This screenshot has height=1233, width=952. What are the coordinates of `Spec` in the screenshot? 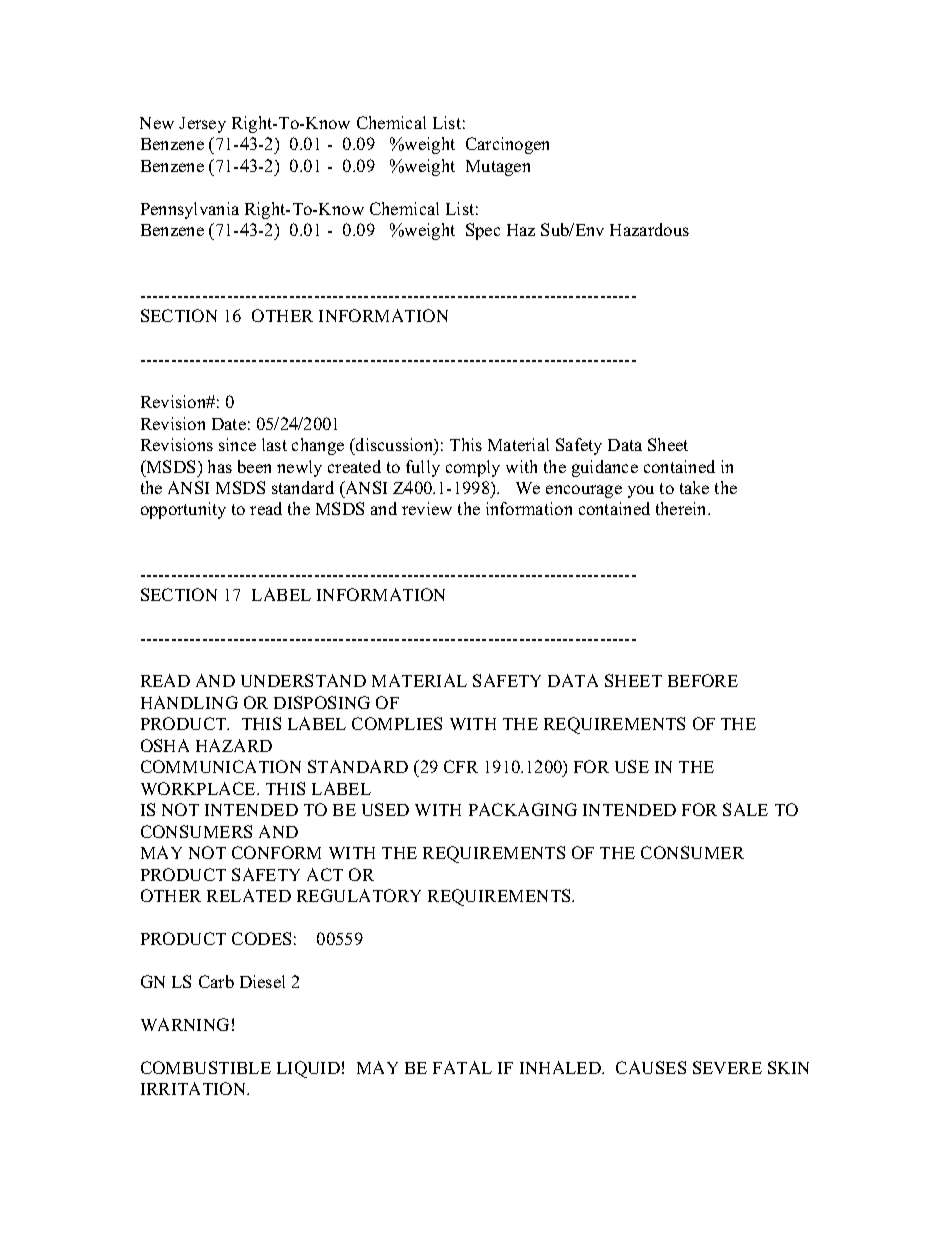 It's located at (483, 231).
